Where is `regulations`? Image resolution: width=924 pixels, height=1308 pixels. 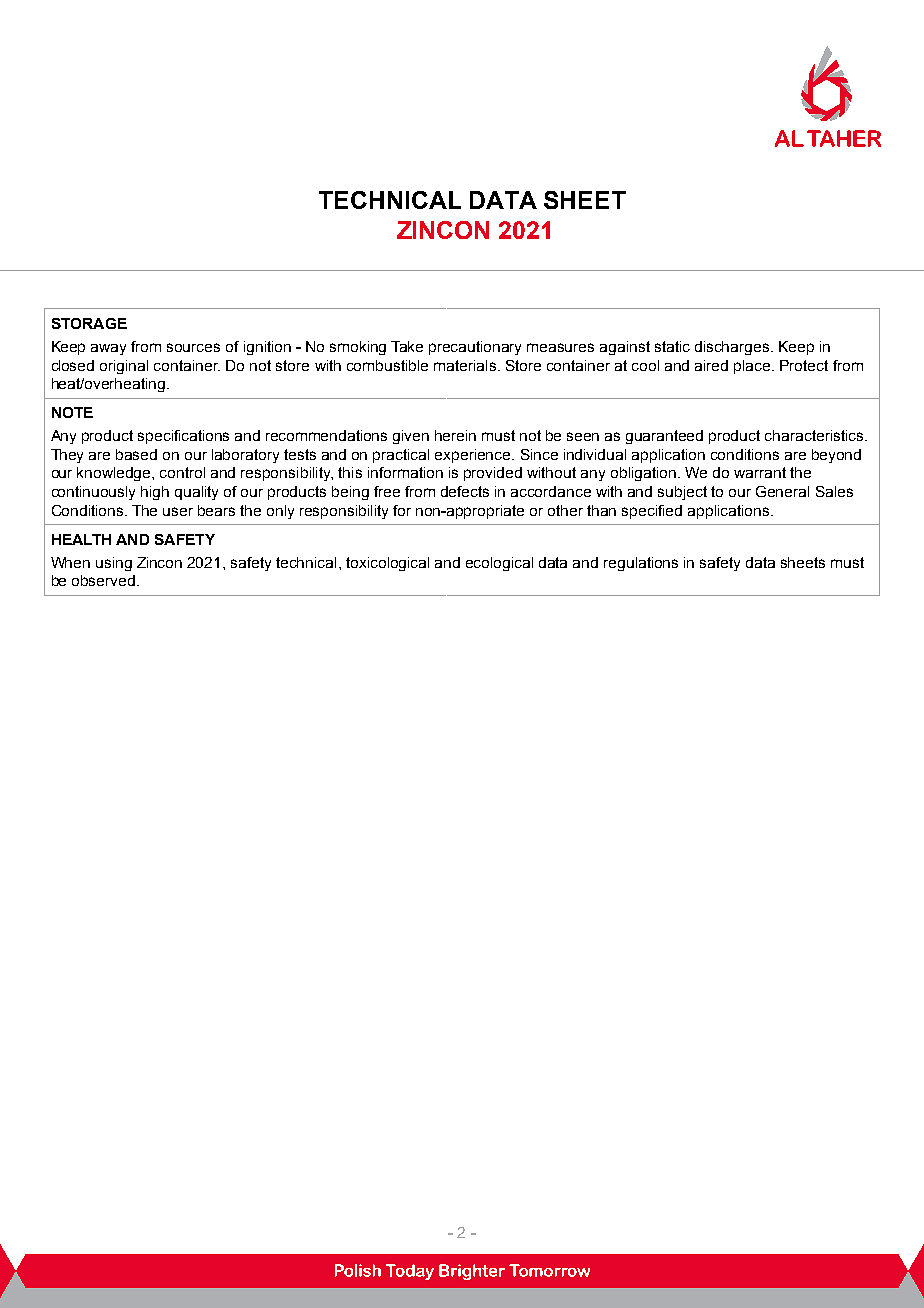 regulations is located at coordinates (641, 564).
